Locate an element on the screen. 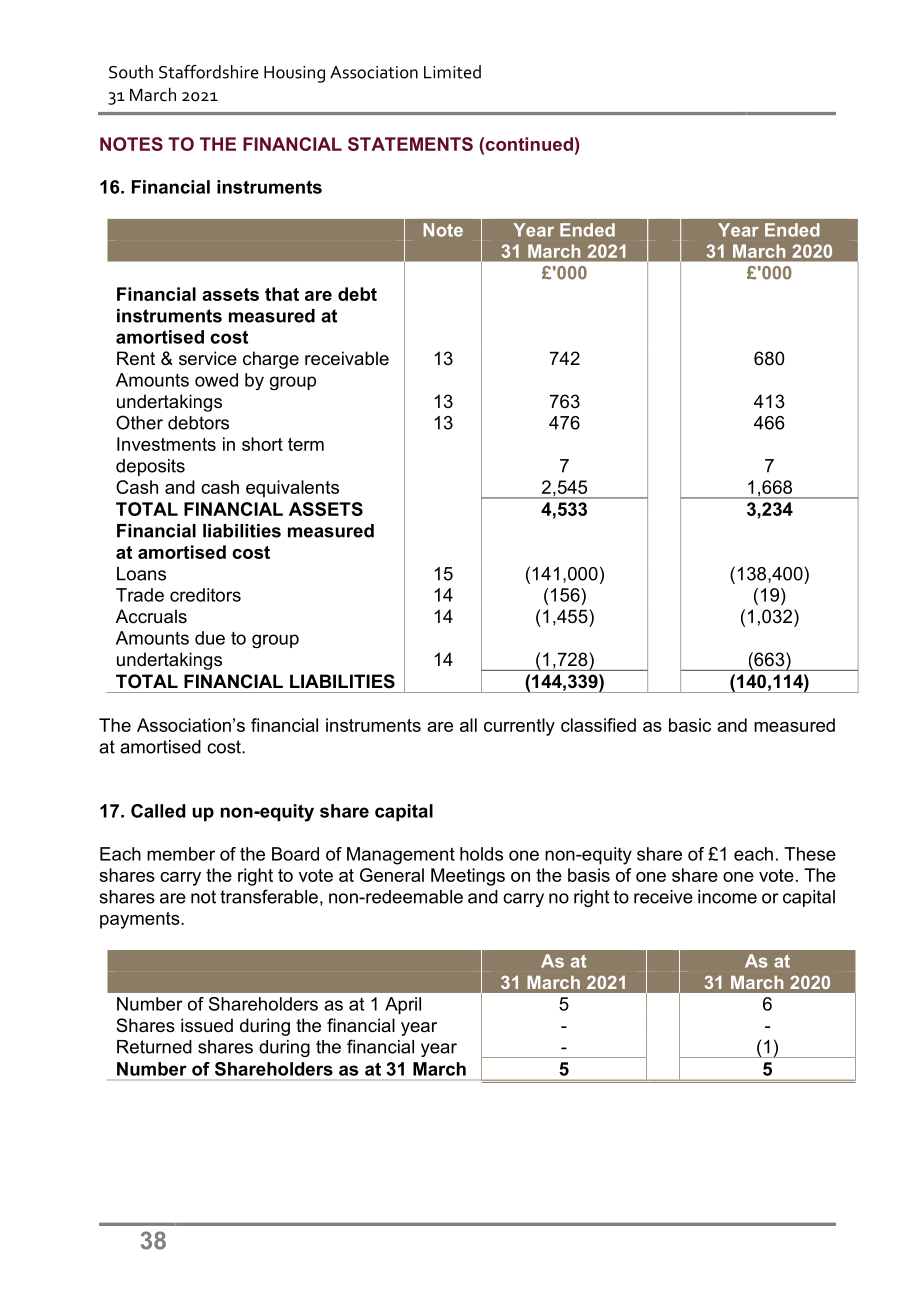  STATEMENTS is located at coordinates (410, 144).
